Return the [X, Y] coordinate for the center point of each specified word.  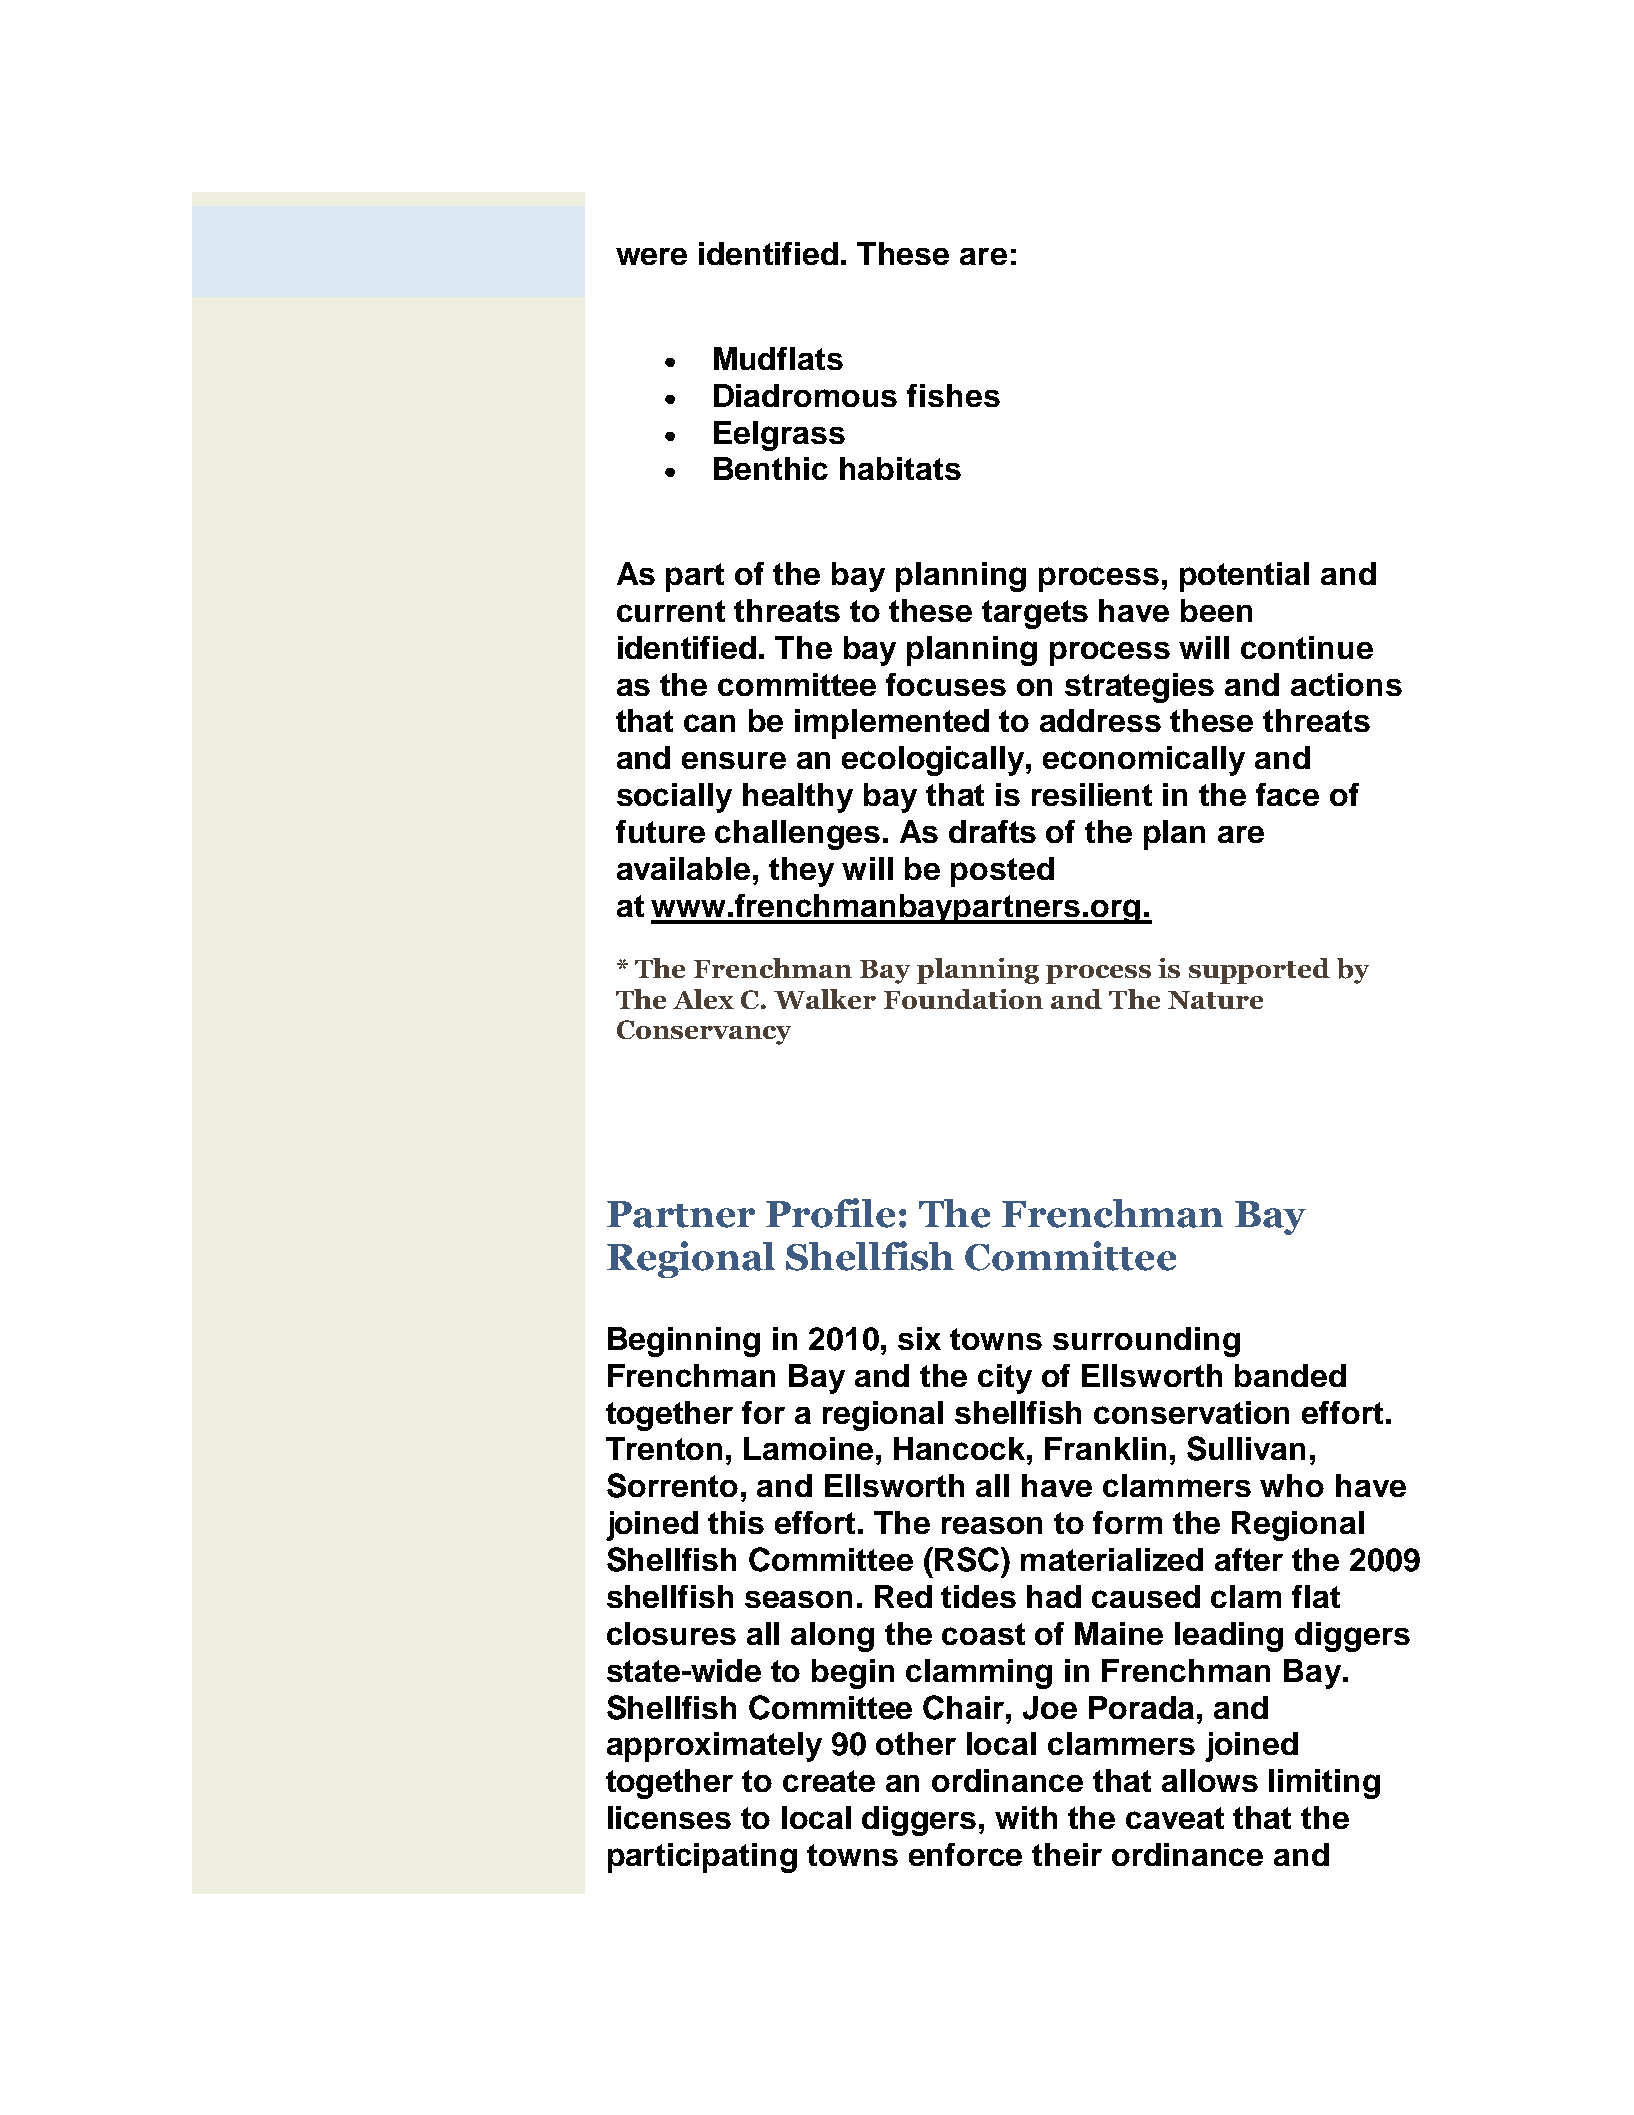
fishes [953, 395]
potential [1244, 577]
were [651, 256]
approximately [714, 1747]
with [1026, 1817]
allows [1210, 1780]
